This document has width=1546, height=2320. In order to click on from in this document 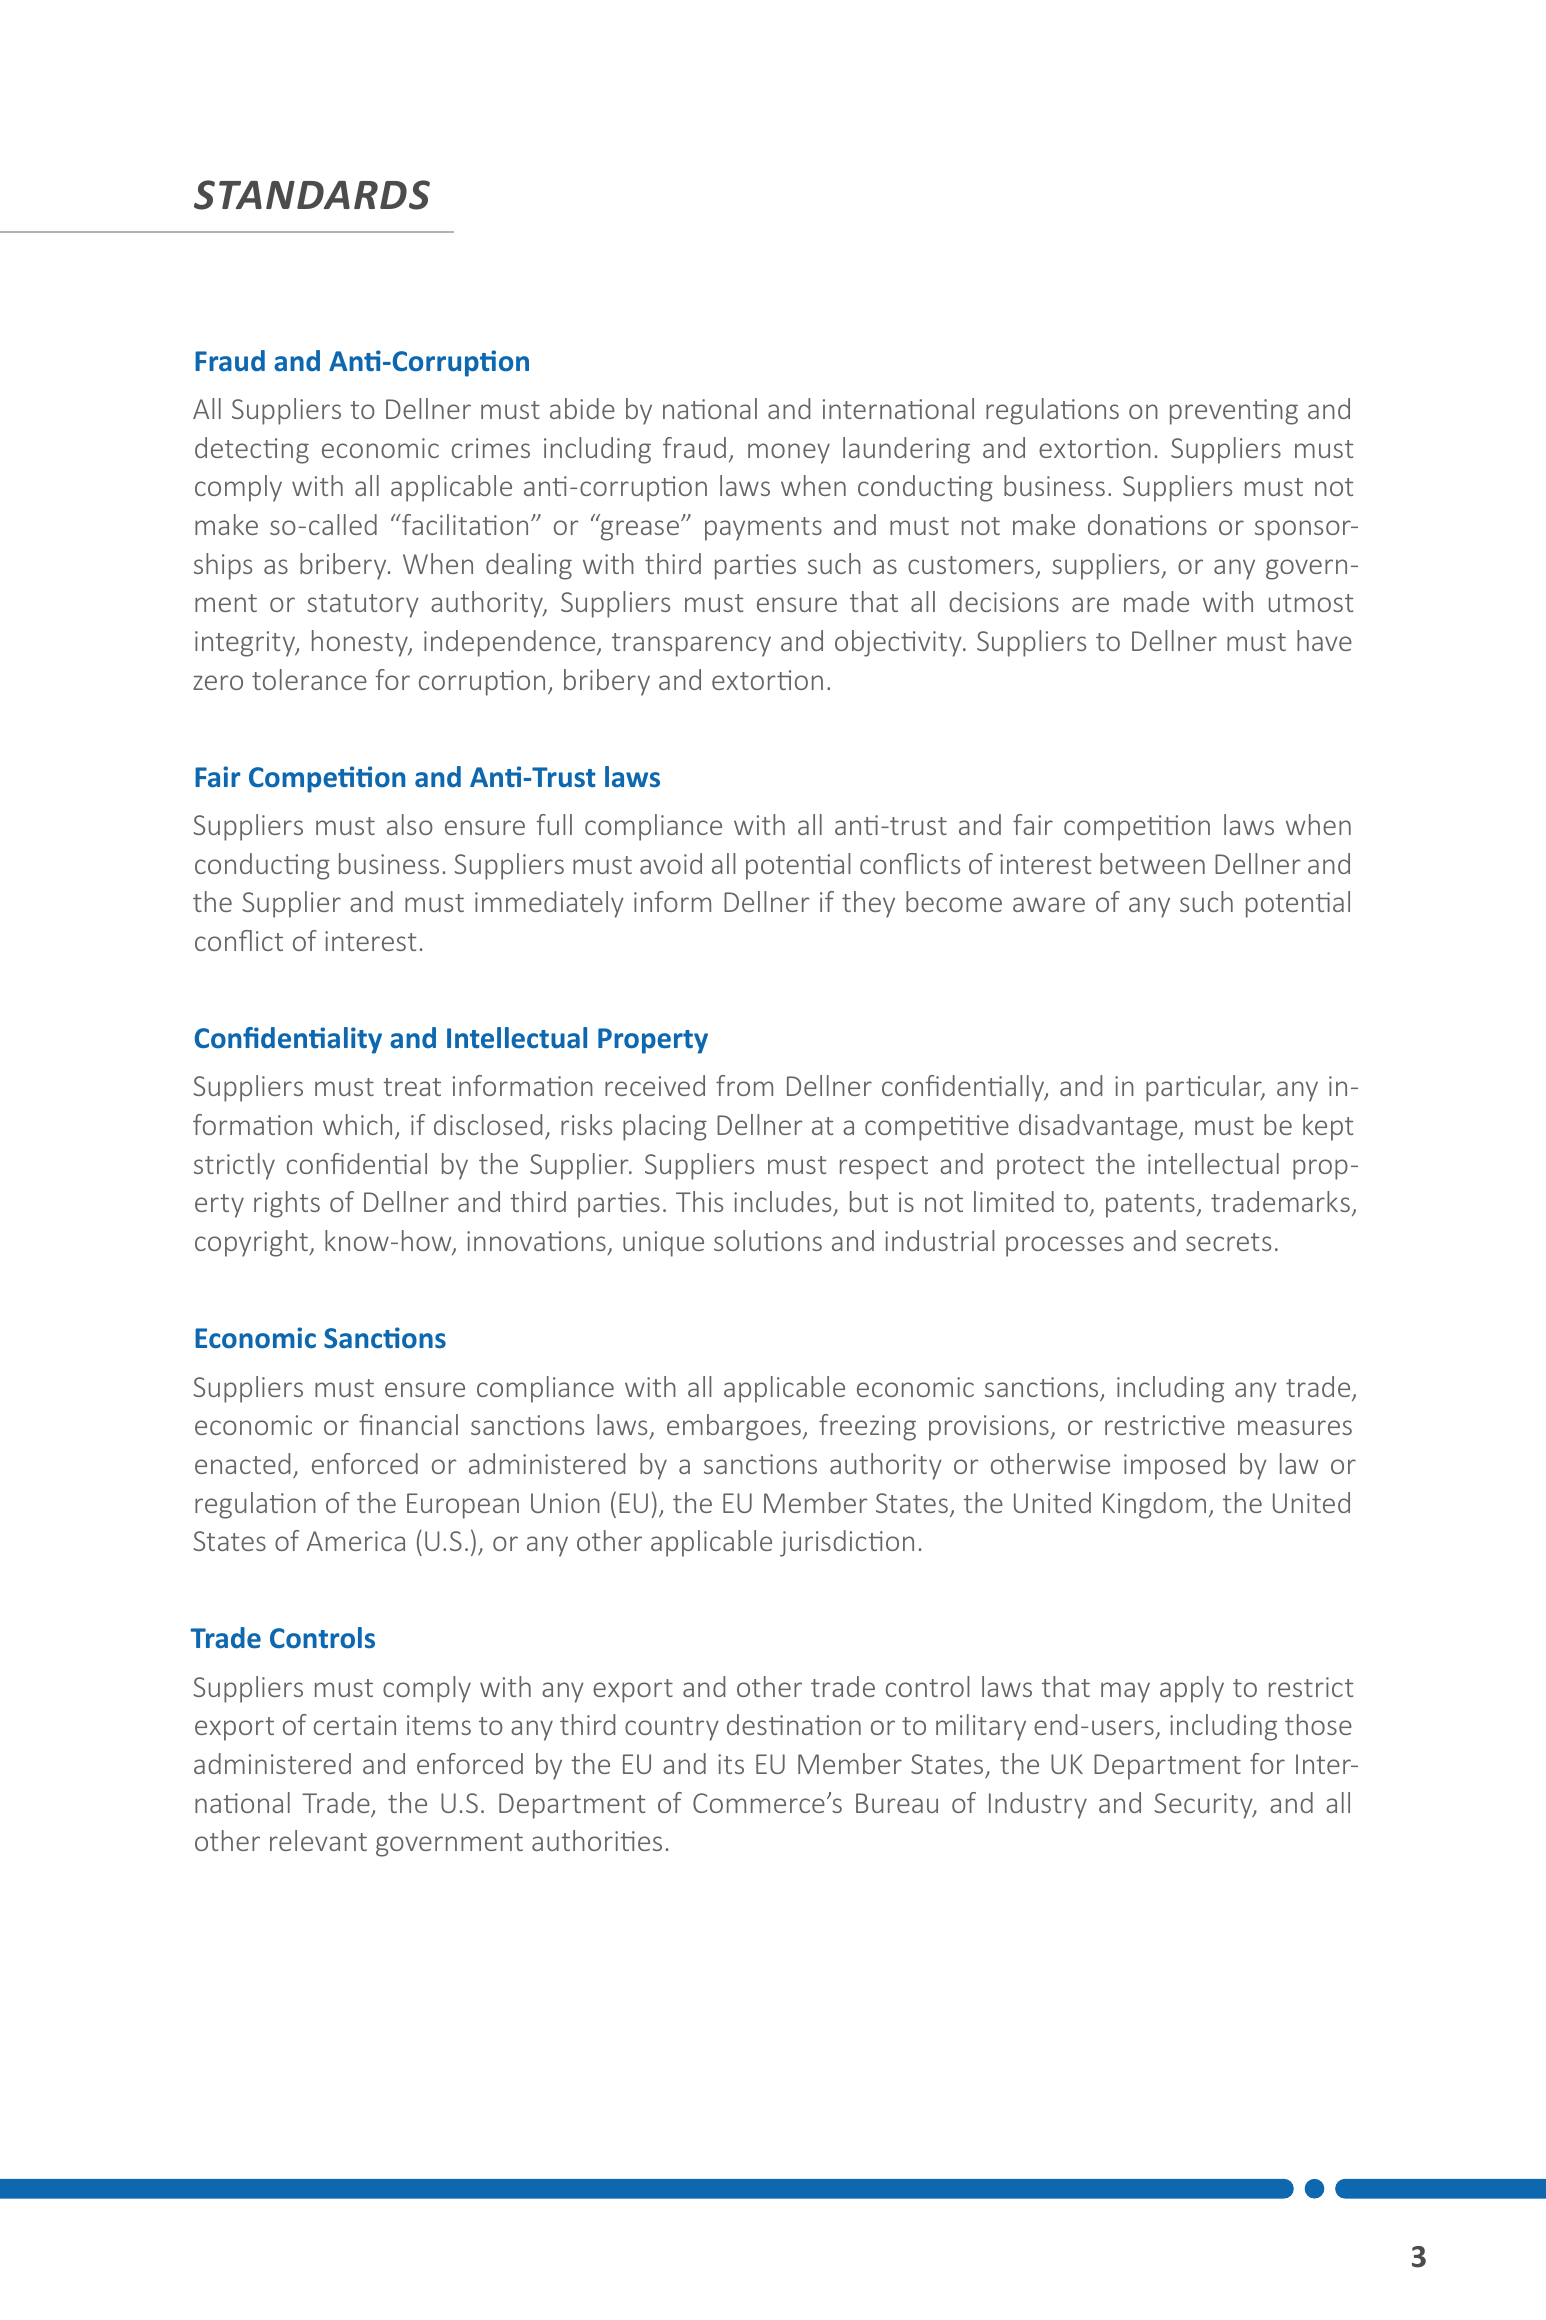, I will do `click(744, 1085)`.
